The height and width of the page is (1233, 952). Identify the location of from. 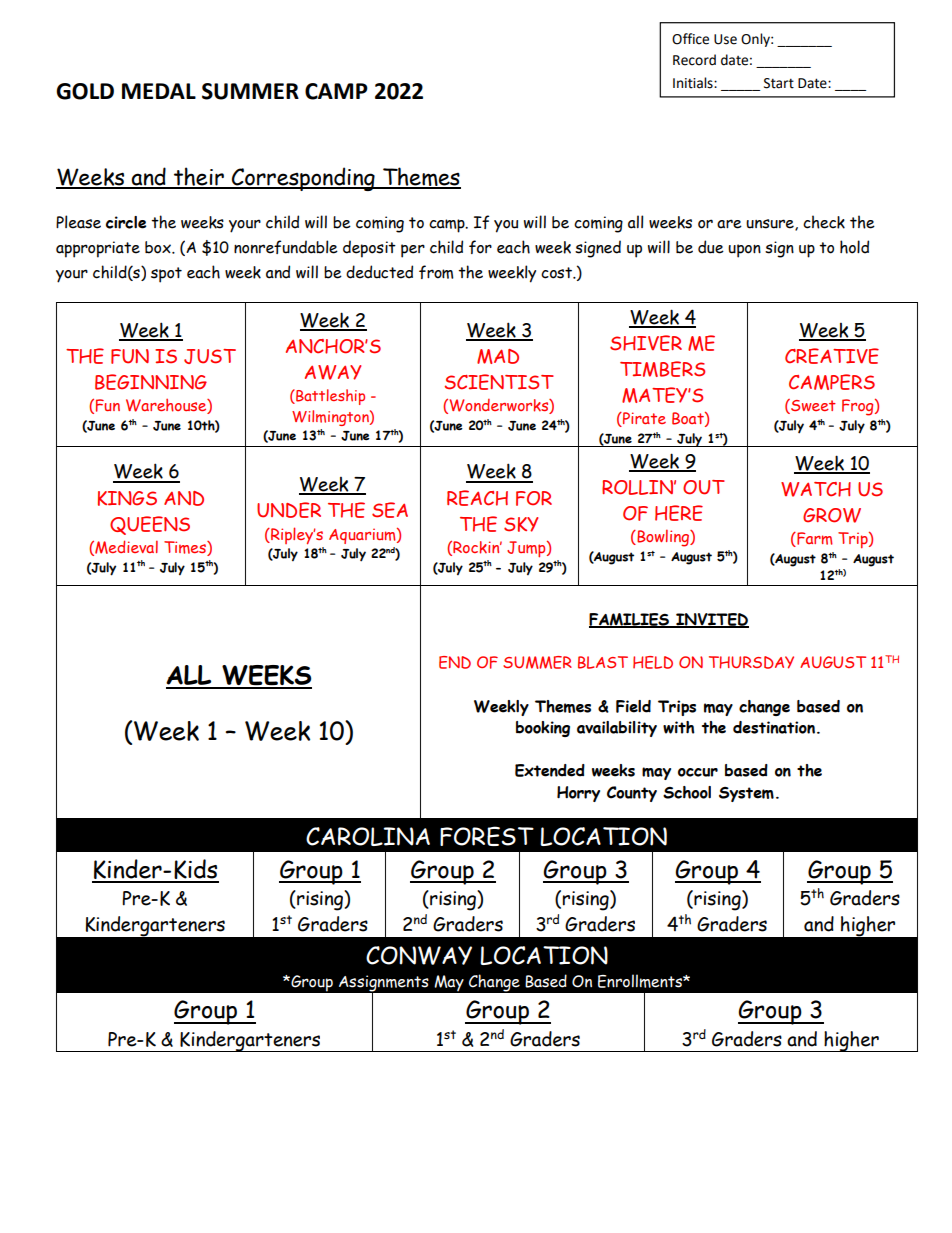
(436, 272).
